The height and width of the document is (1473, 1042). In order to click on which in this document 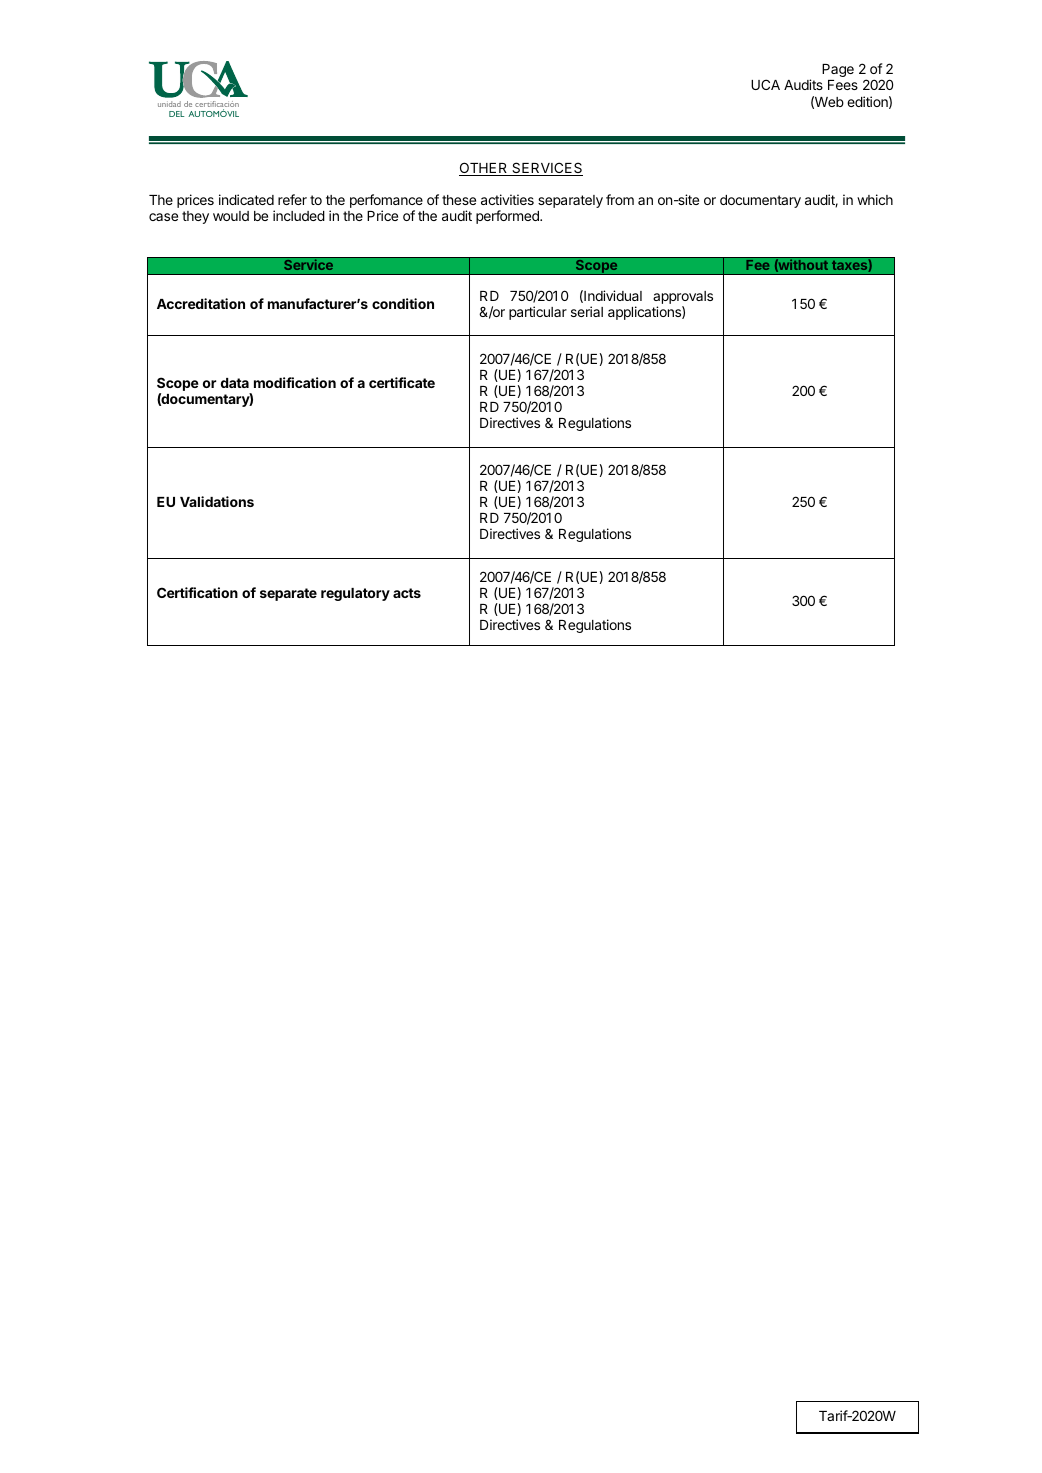, I will do `click(875, 199)`.
